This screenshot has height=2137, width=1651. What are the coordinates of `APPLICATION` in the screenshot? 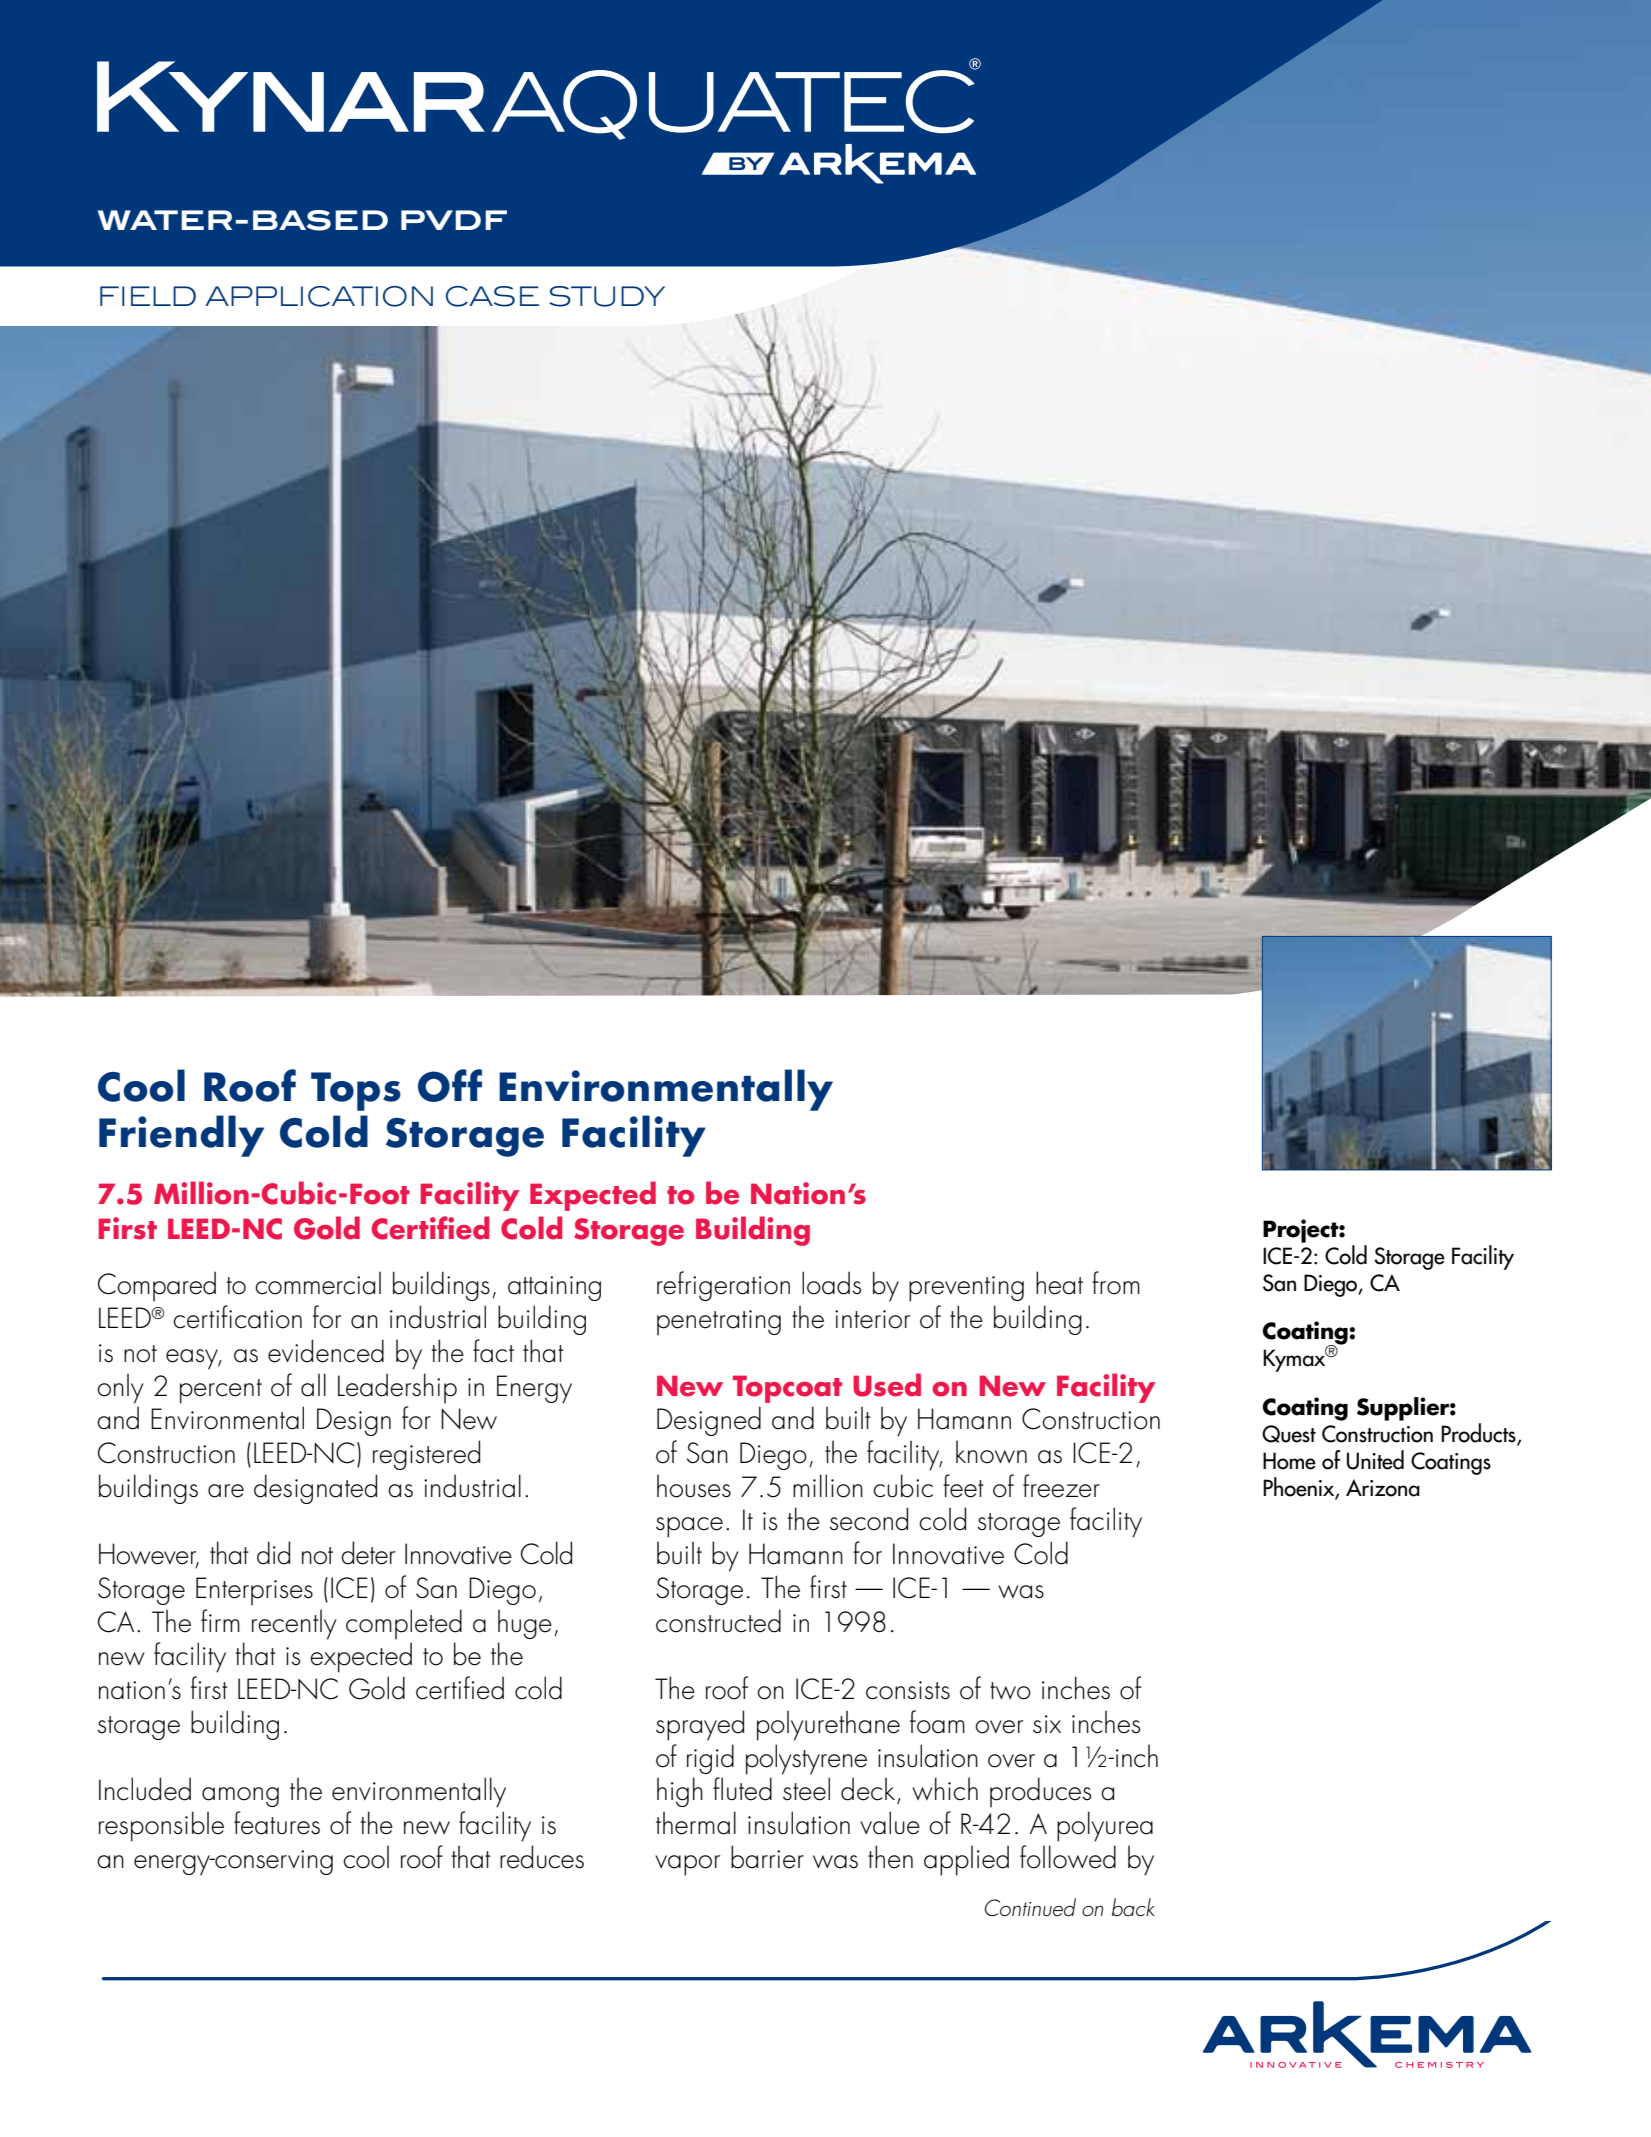 It's located at (319, 296).
